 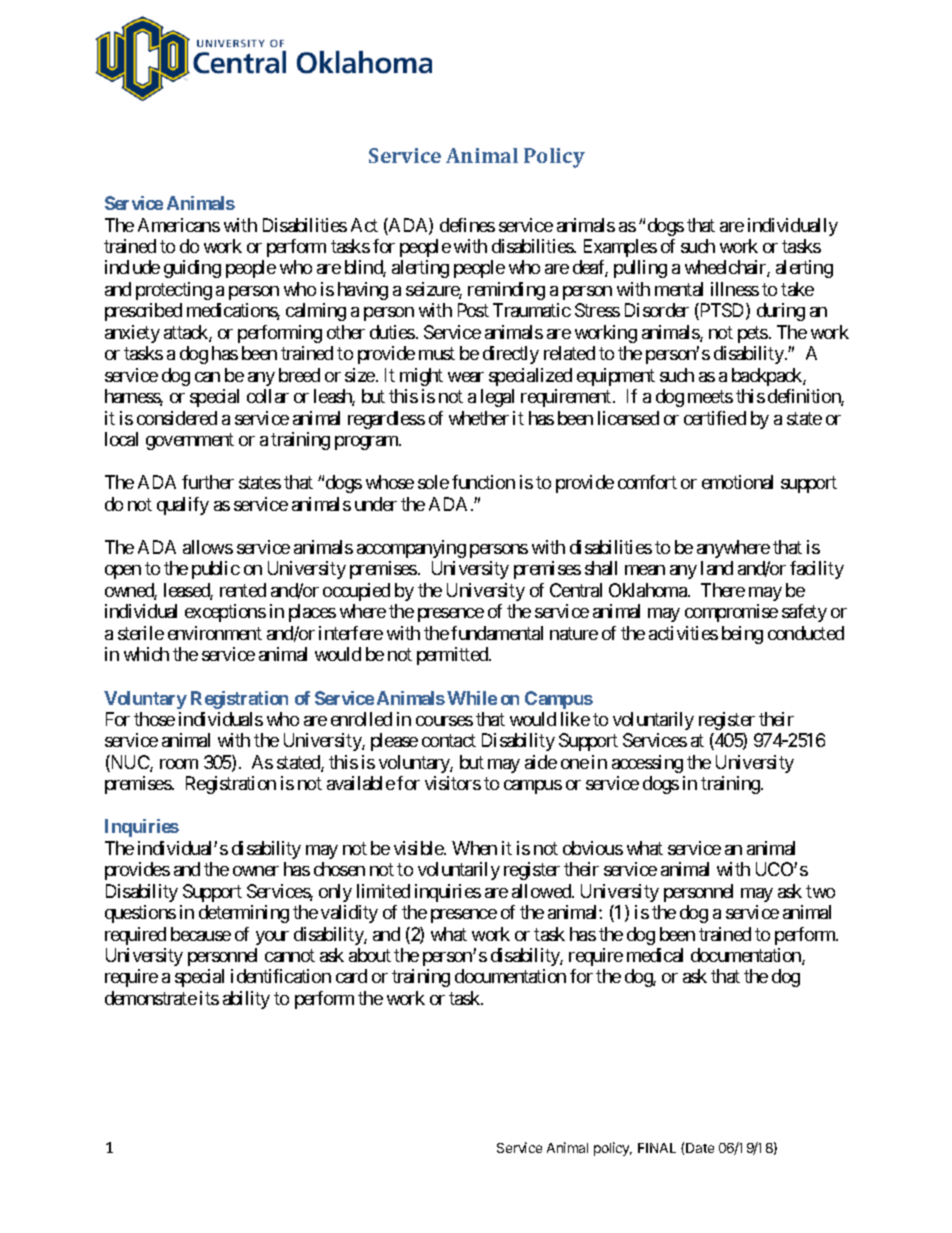 What do you see at coordinates (483, 482) in the page?
I see `function` at bounding box center [483, 482].
